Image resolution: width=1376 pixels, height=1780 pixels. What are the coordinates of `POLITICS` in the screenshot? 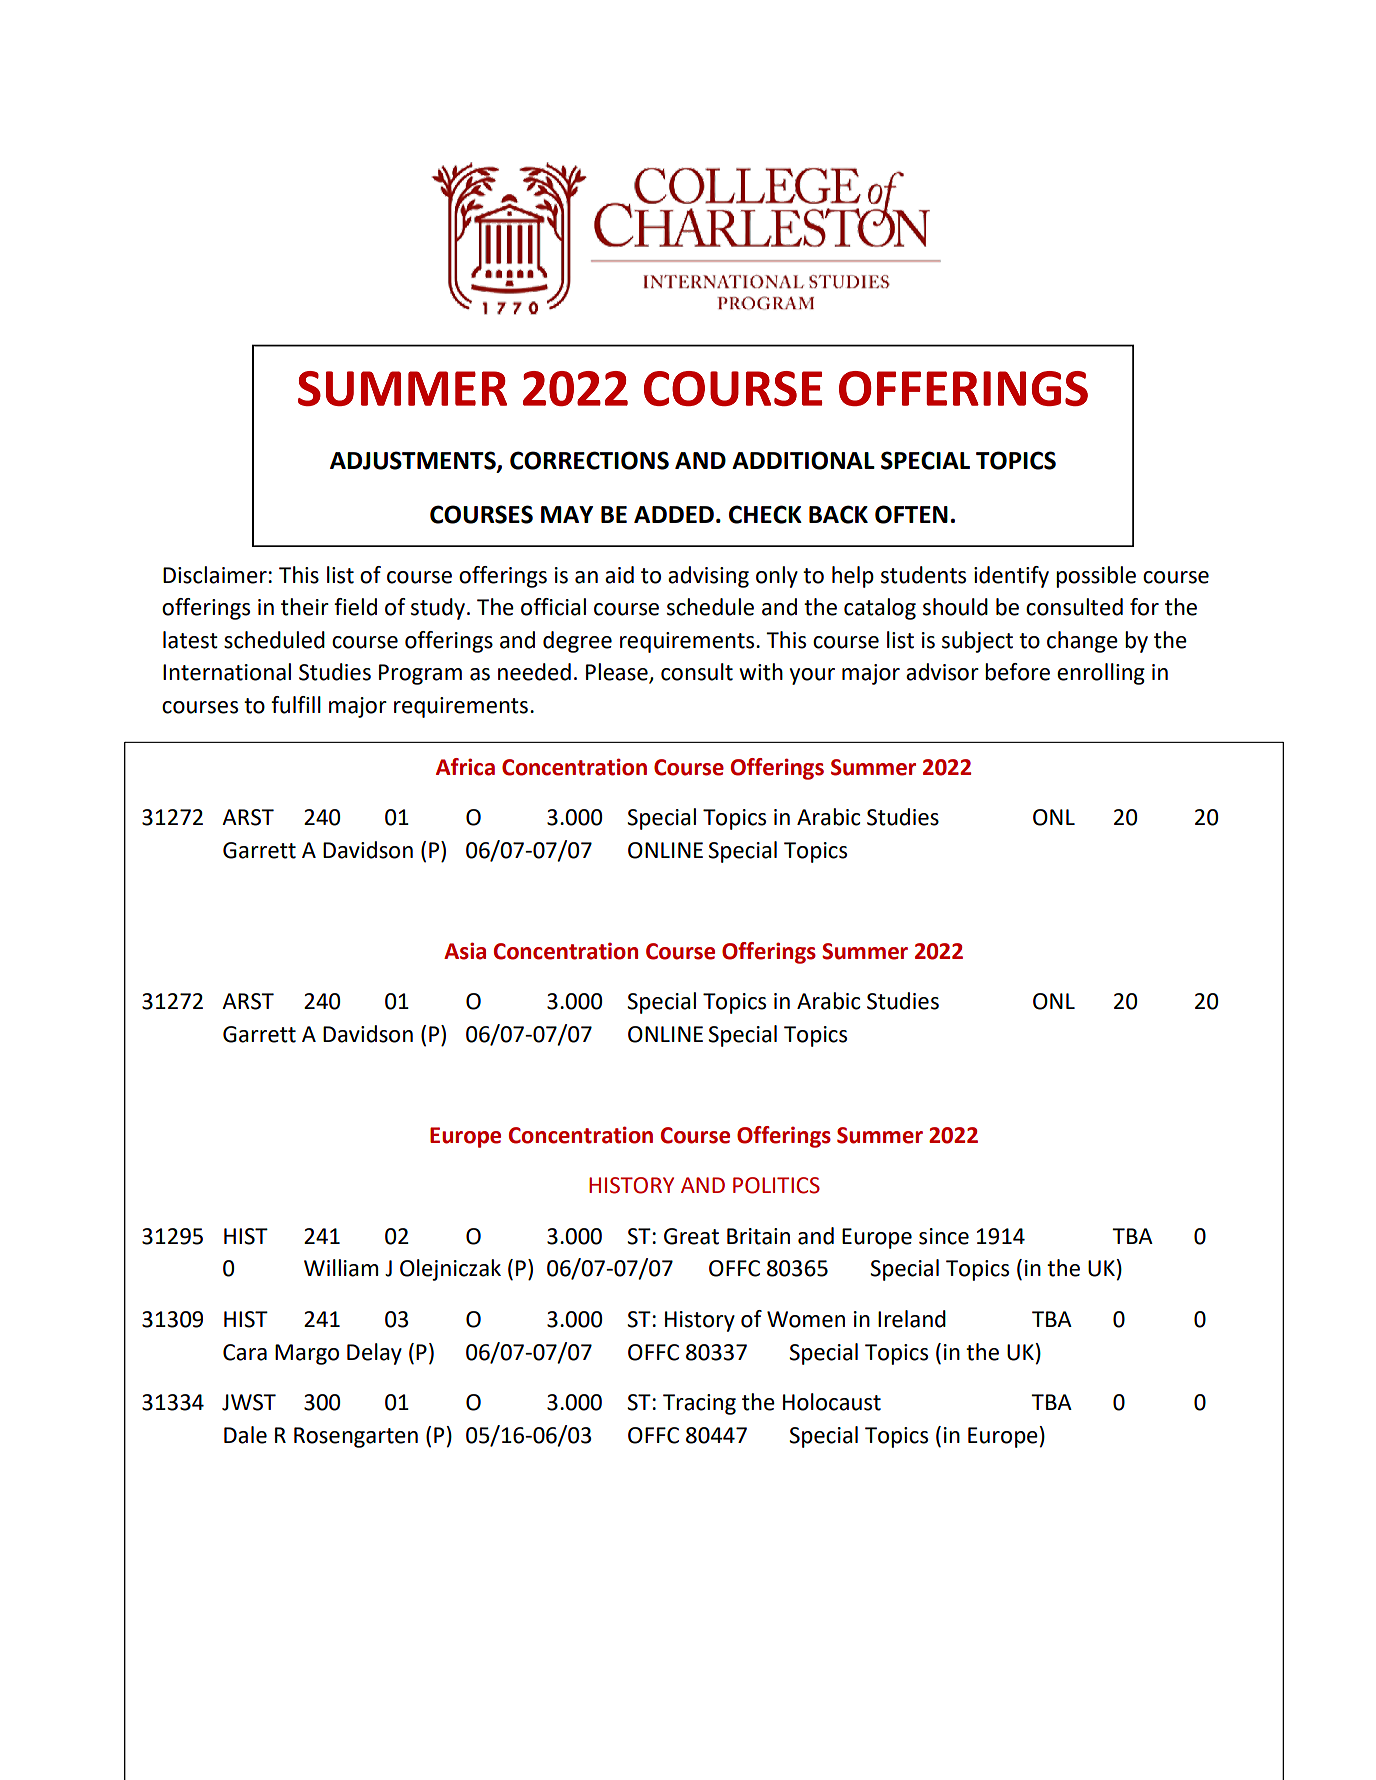 It's located at (776, 1185).
